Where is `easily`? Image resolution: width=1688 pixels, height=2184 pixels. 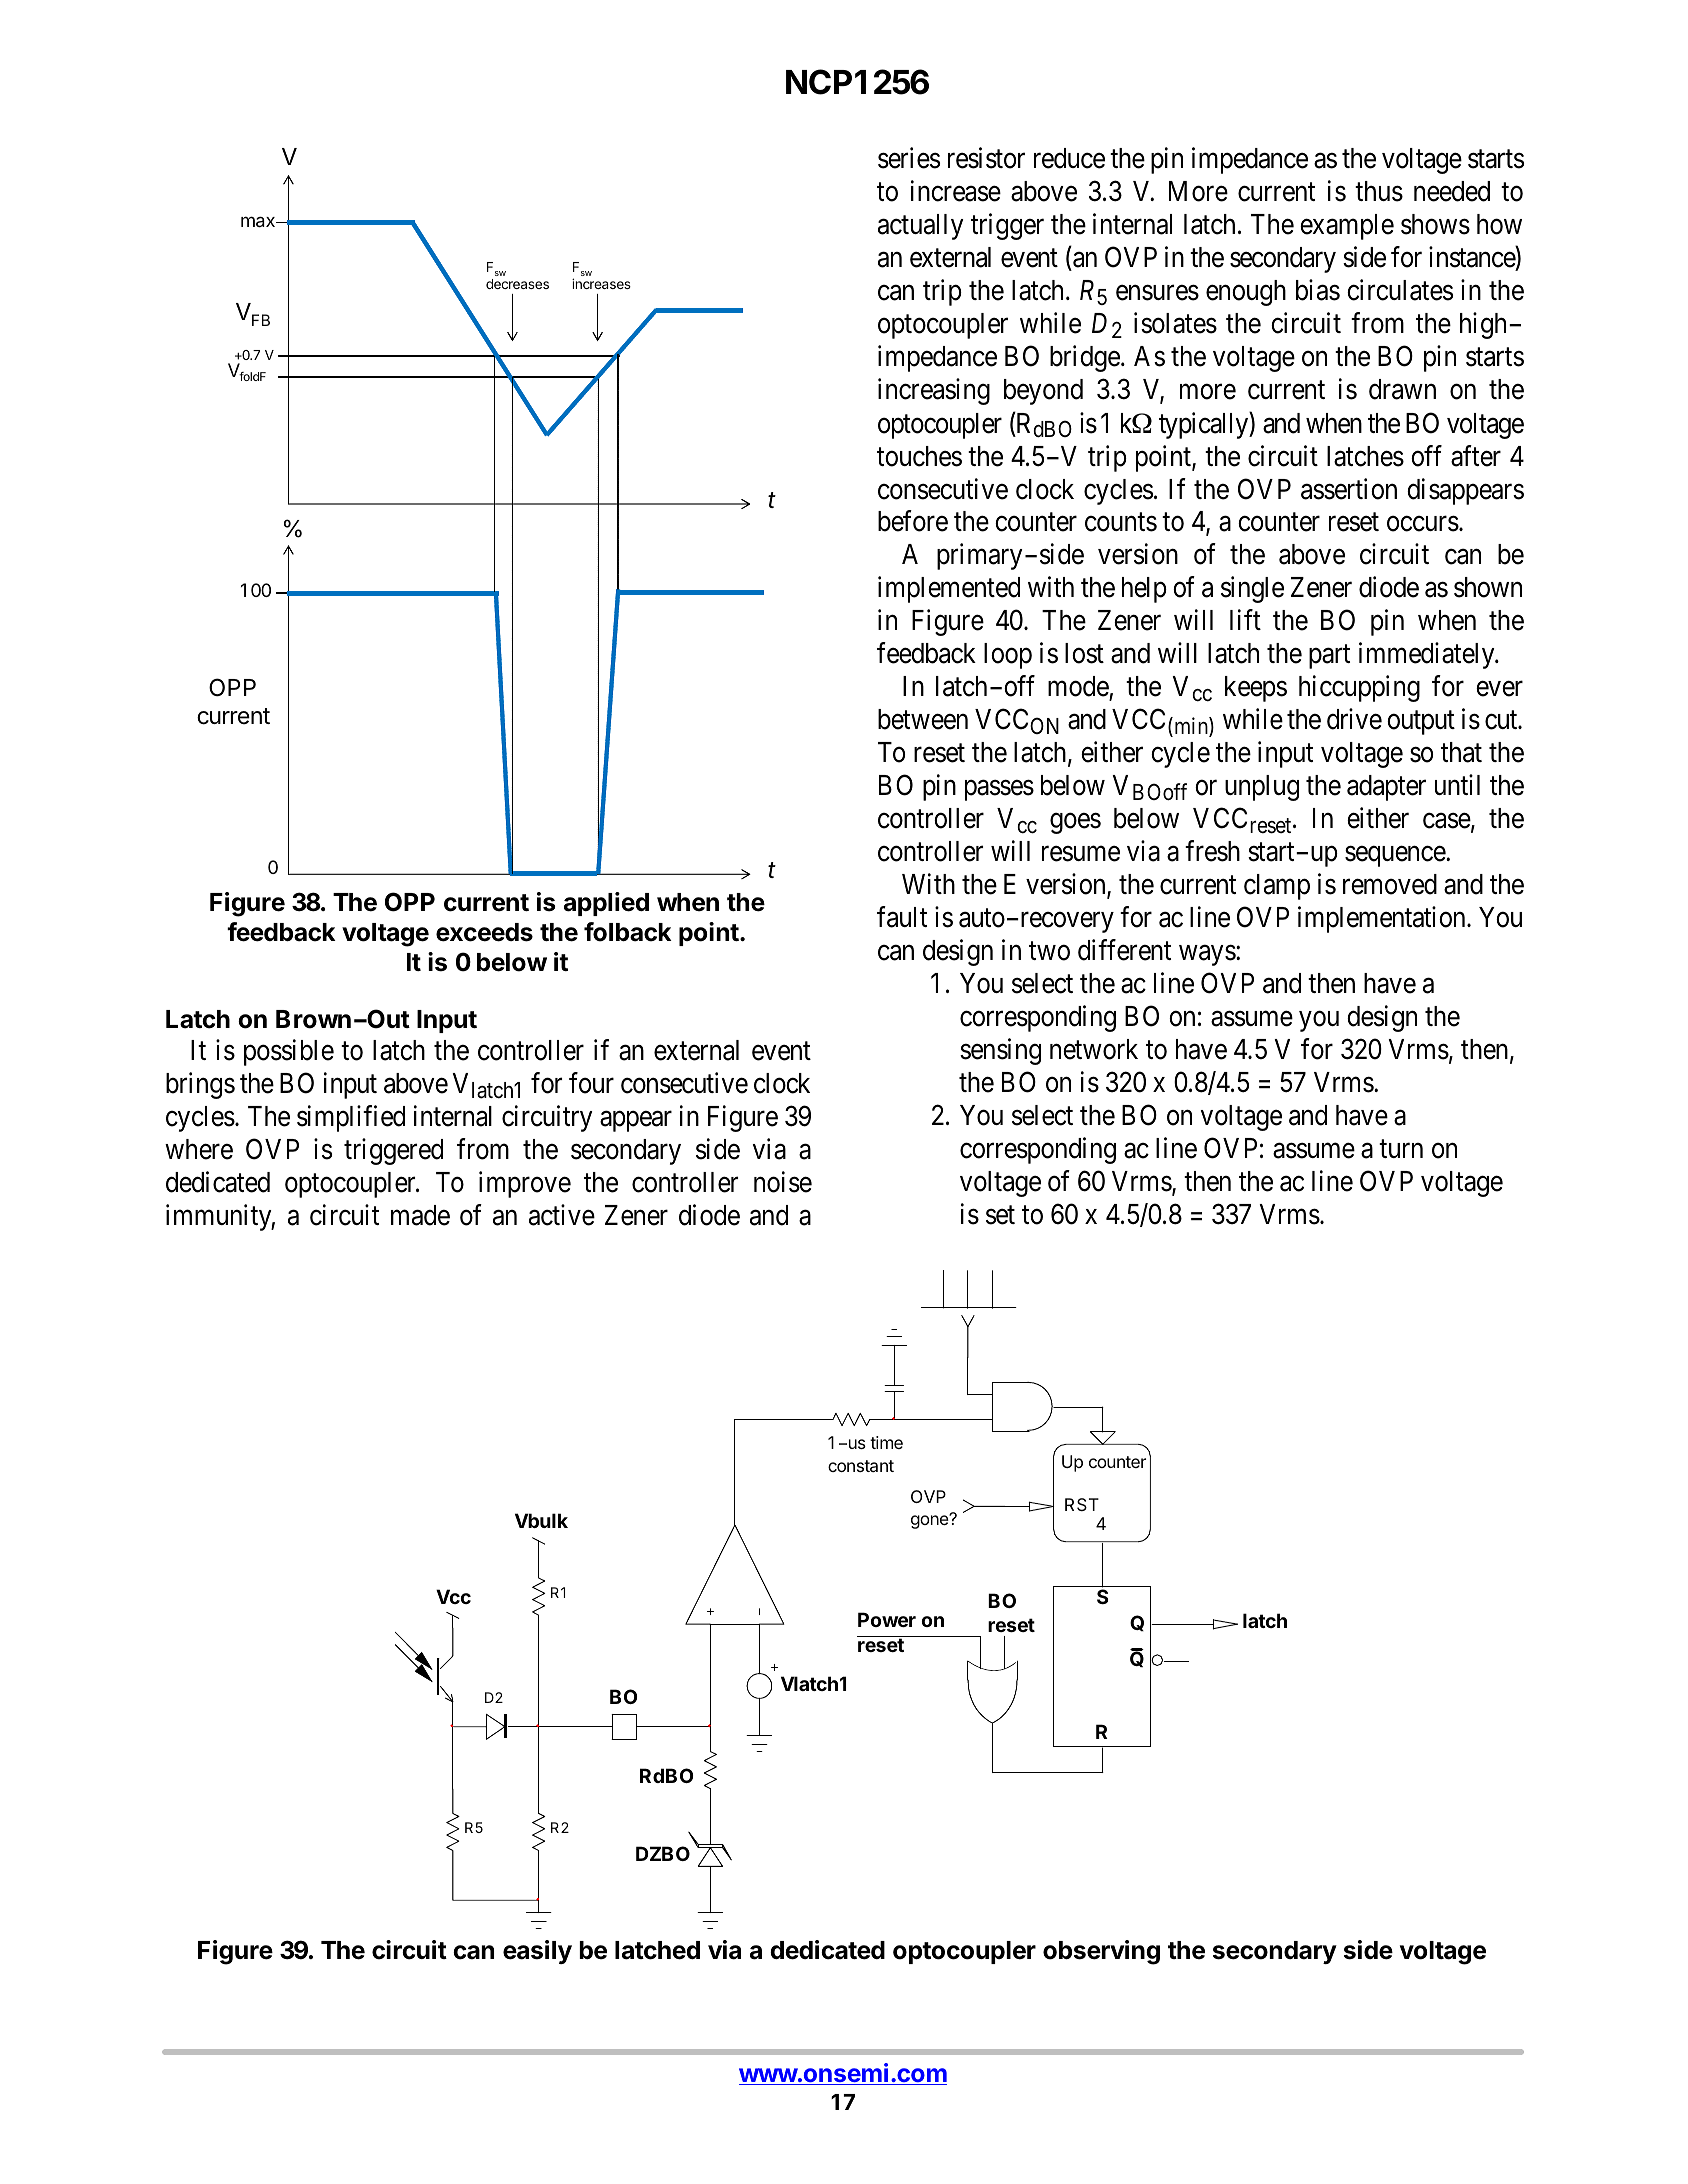
easily is located at coordinates (537, 1952).
